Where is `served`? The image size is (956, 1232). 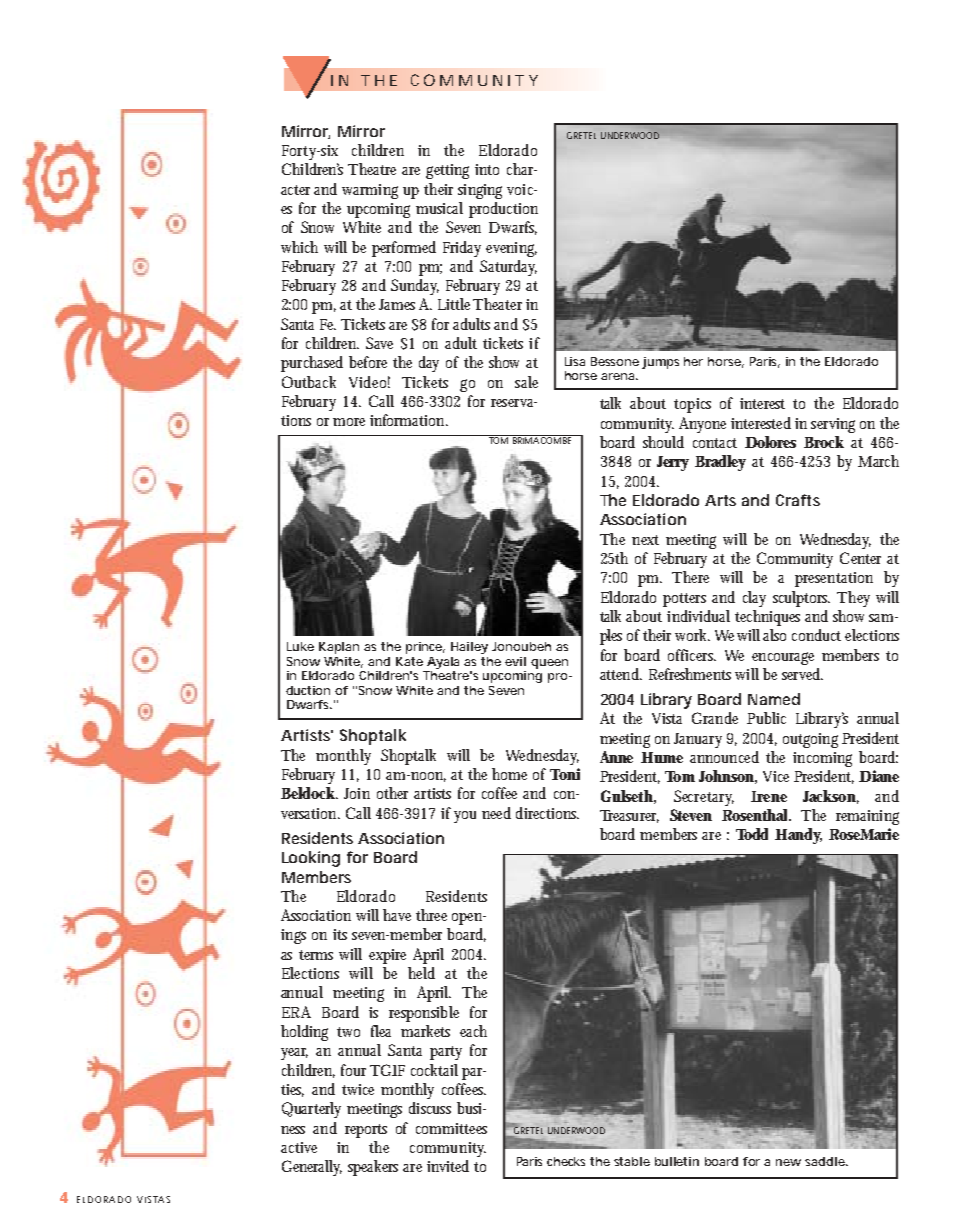 served is located at coordinates (802, 674).
